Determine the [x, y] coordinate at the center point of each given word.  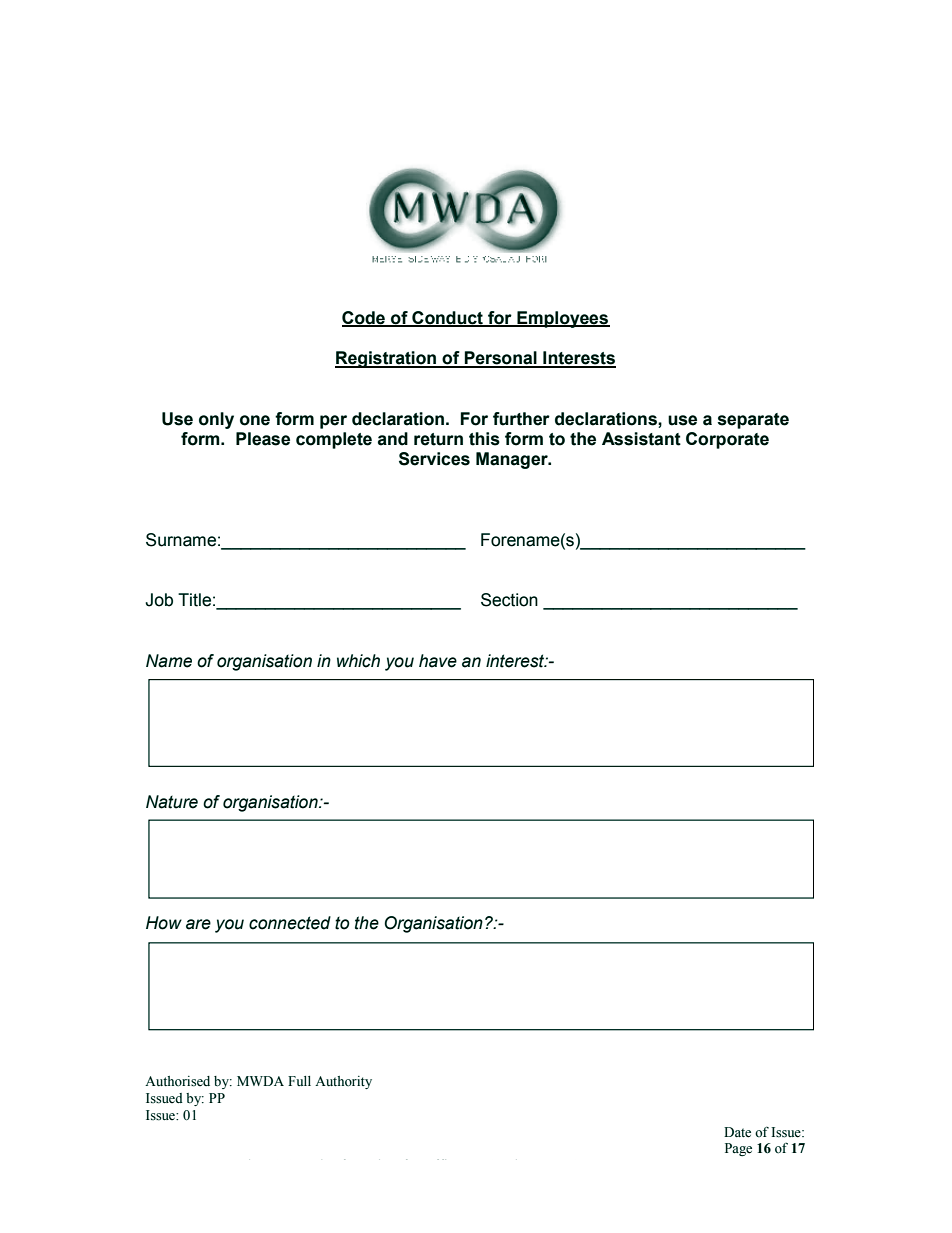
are [198, 924]
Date [737, 1132]
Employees [562, 319]
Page [738, 1149]
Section [509, 600]
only [216, 420]
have [438, 661]
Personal [500, 359]
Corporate [727, 440]
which [358, 661]
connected [290, 923]
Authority [343, 1082]
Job [159, 600]
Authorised [177, 1081]
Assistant [641, 439]
